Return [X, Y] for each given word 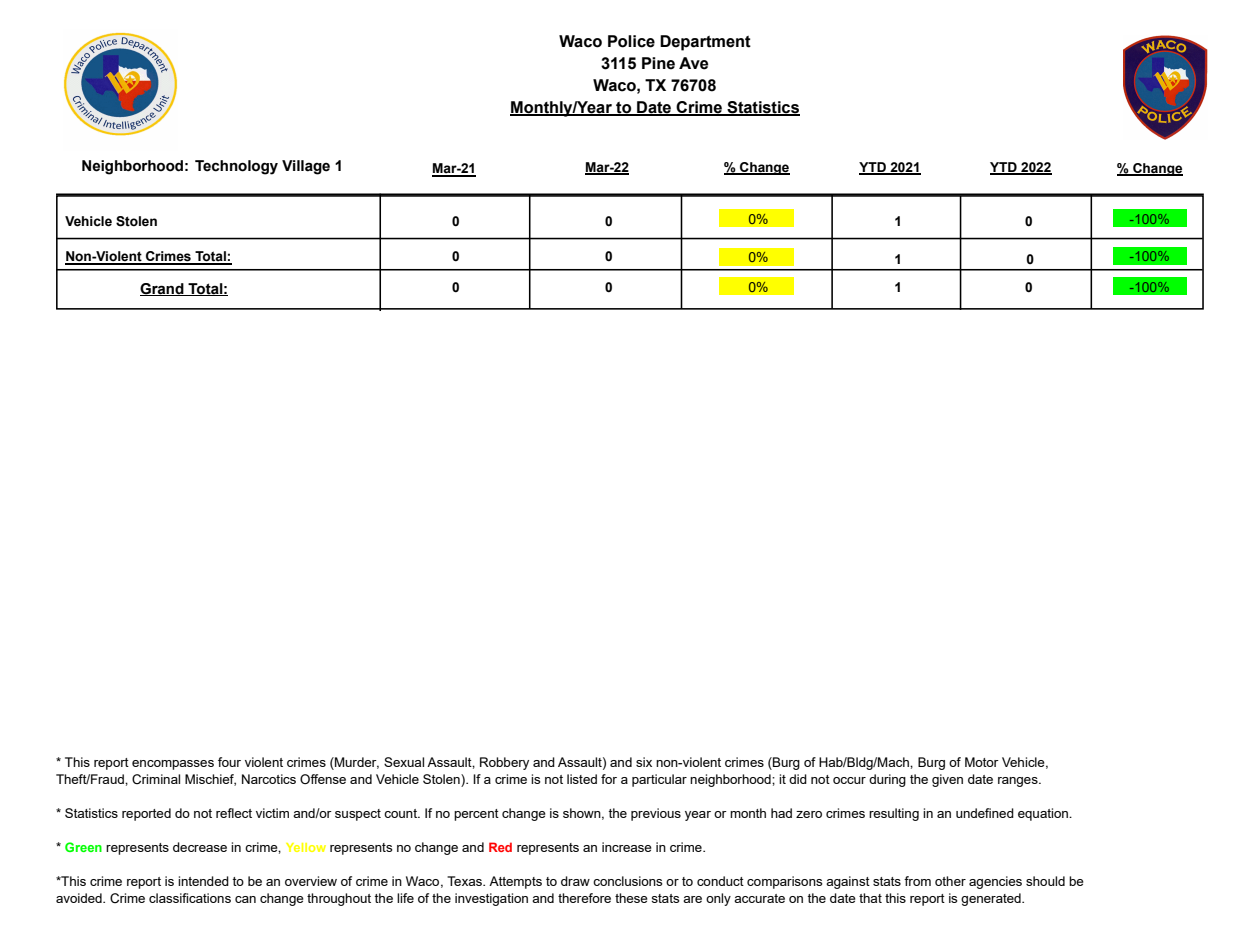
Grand [163, 289]
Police [631, 41]
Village [306, 167]
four [229, 762]
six [644, 762]
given [947, 780]
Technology [236, 167]
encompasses [173, 765]
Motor [982, 762]
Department [705, 43]
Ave [693, 63]
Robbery [504, 763]
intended [203, 881]
